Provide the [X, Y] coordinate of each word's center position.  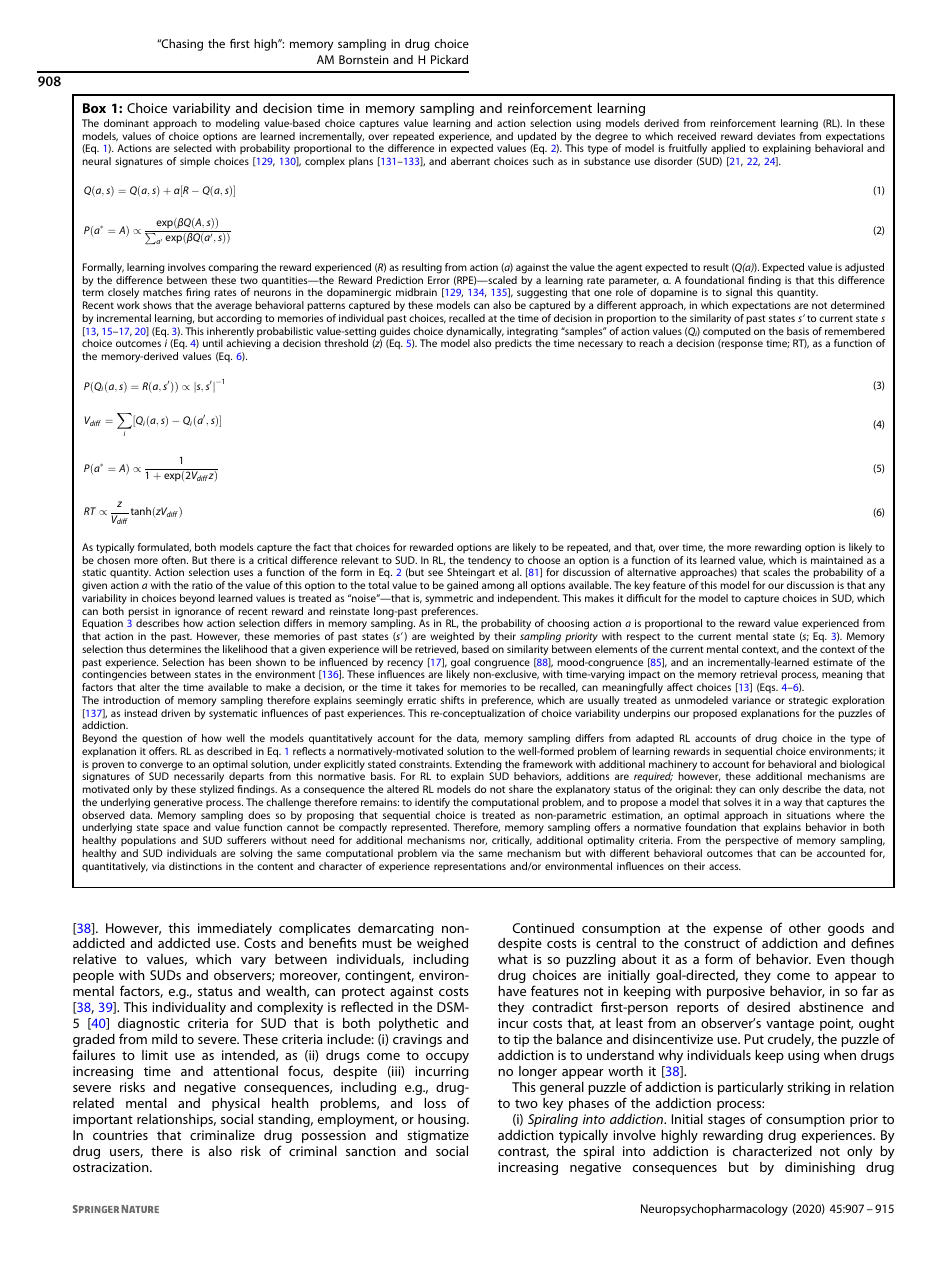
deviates [776, 136]
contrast [523, 1152]
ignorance [198, 613]
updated [538, 138]
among [498, 587]
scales [776, 572]
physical [236, 1104]
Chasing [181, 45]
